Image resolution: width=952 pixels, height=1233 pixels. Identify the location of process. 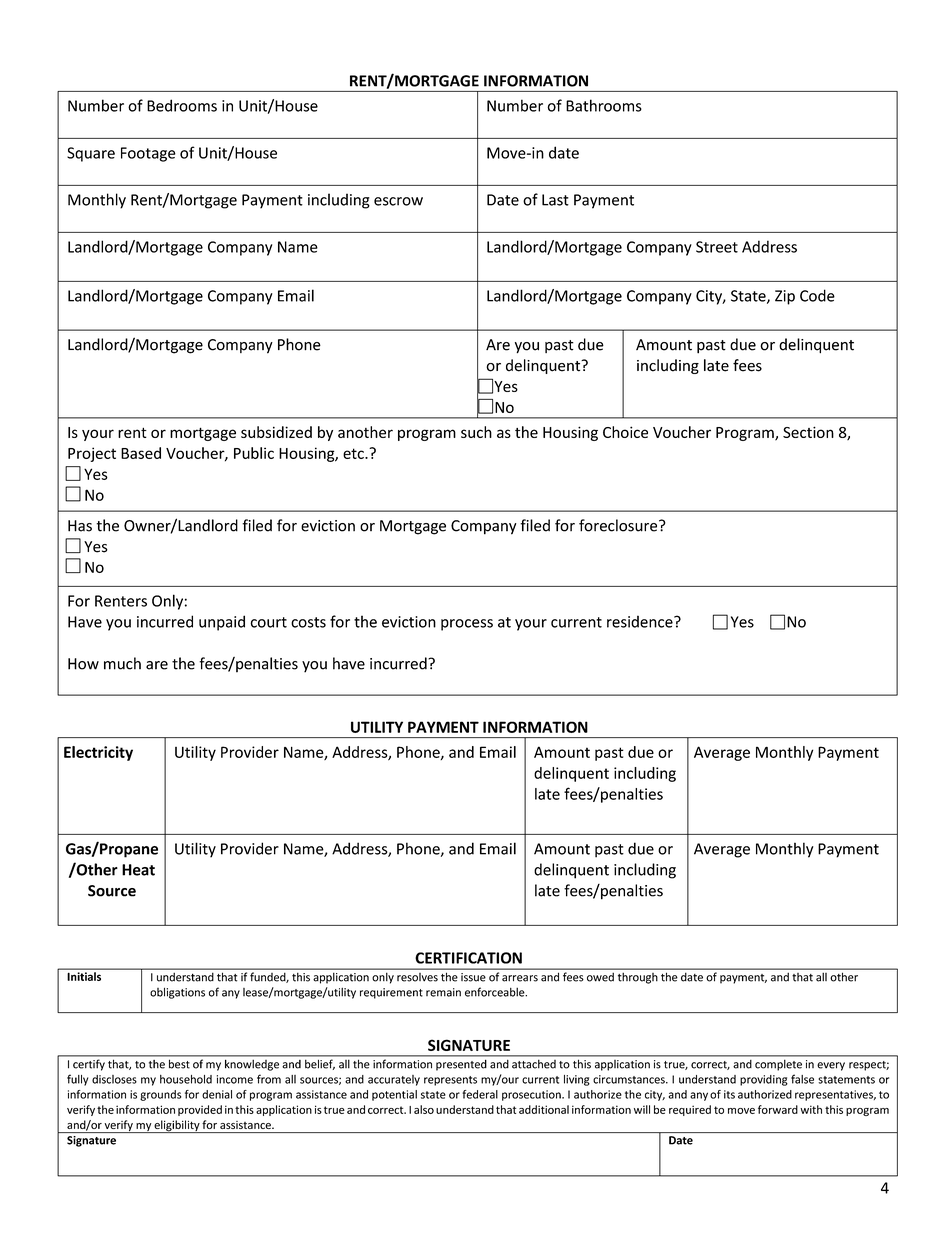
(467, 625).
